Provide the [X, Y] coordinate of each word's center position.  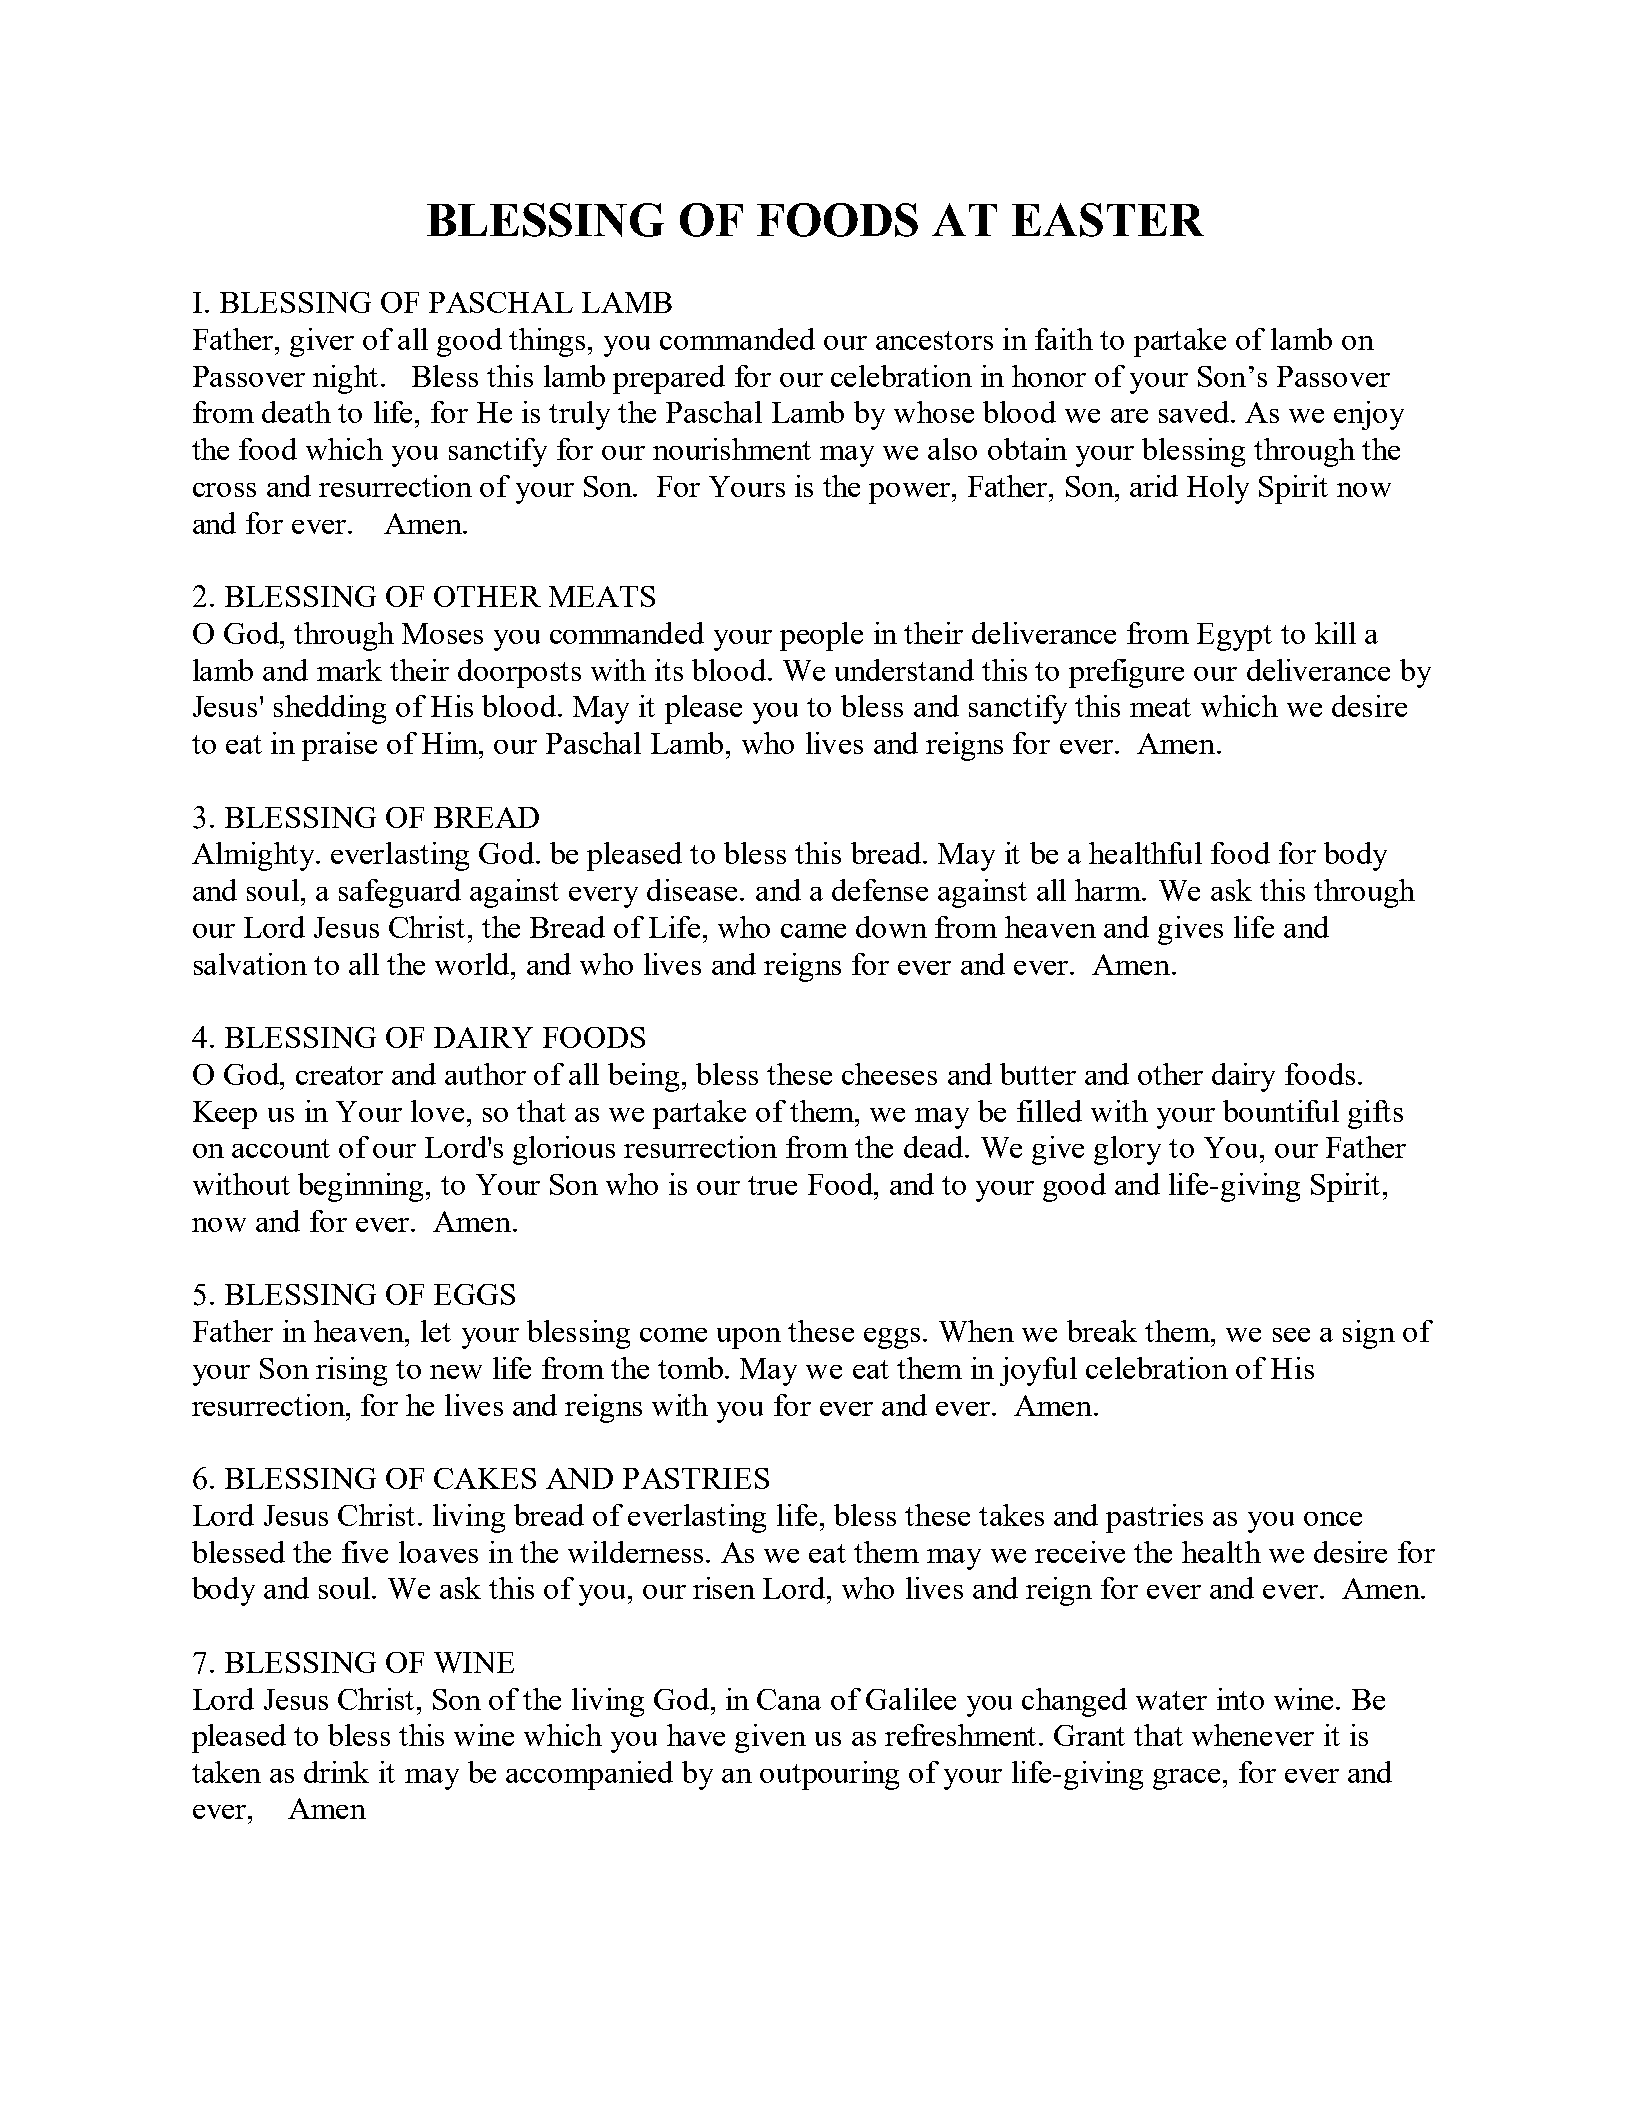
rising [351, 1371]
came [813, 931]
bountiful [1281, 1111]
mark [349, 670]
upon [749, 1338]
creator [339, 1075]
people [821, 636]
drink [336, 1772]
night [345, 379]
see [1291, 1335]
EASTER [1108, 220]
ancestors [934, 340]
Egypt [1234, 637]
